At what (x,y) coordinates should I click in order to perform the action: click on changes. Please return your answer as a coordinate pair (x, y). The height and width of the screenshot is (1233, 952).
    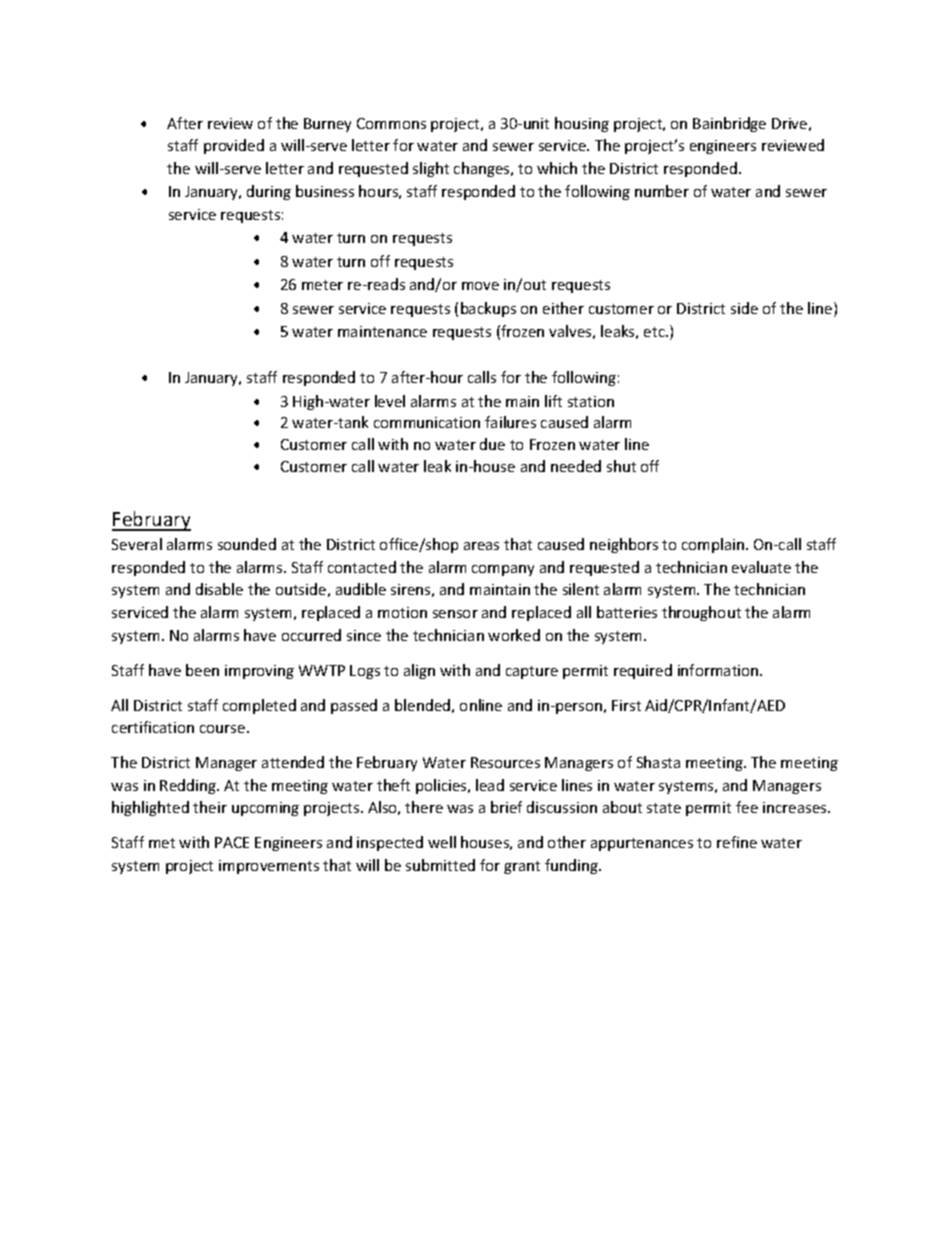
    Looking at the image, I should click on (483, 169).
